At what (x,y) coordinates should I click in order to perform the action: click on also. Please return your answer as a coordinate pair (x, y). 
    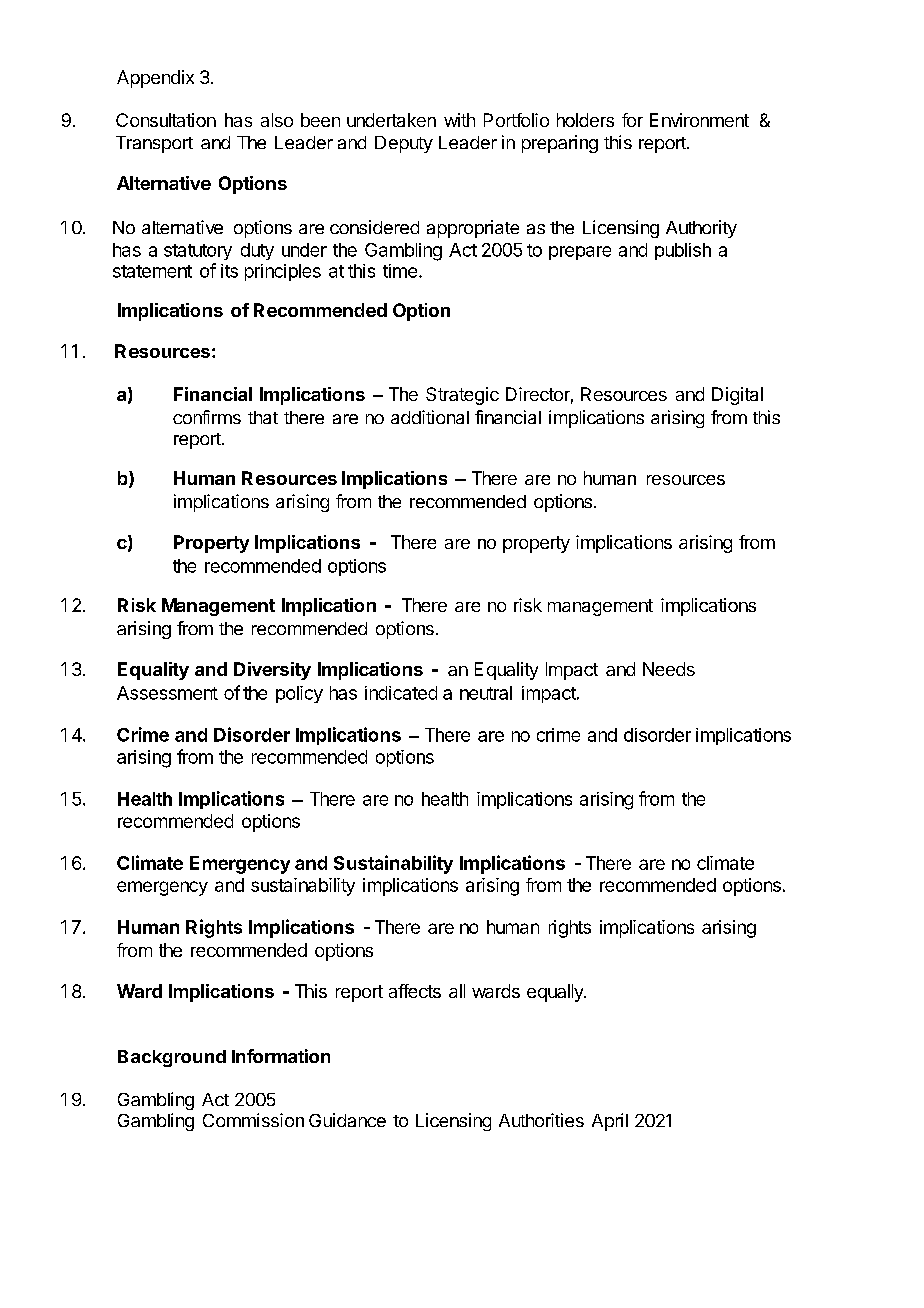
    Looking at the image, I should click on (277, 120).
